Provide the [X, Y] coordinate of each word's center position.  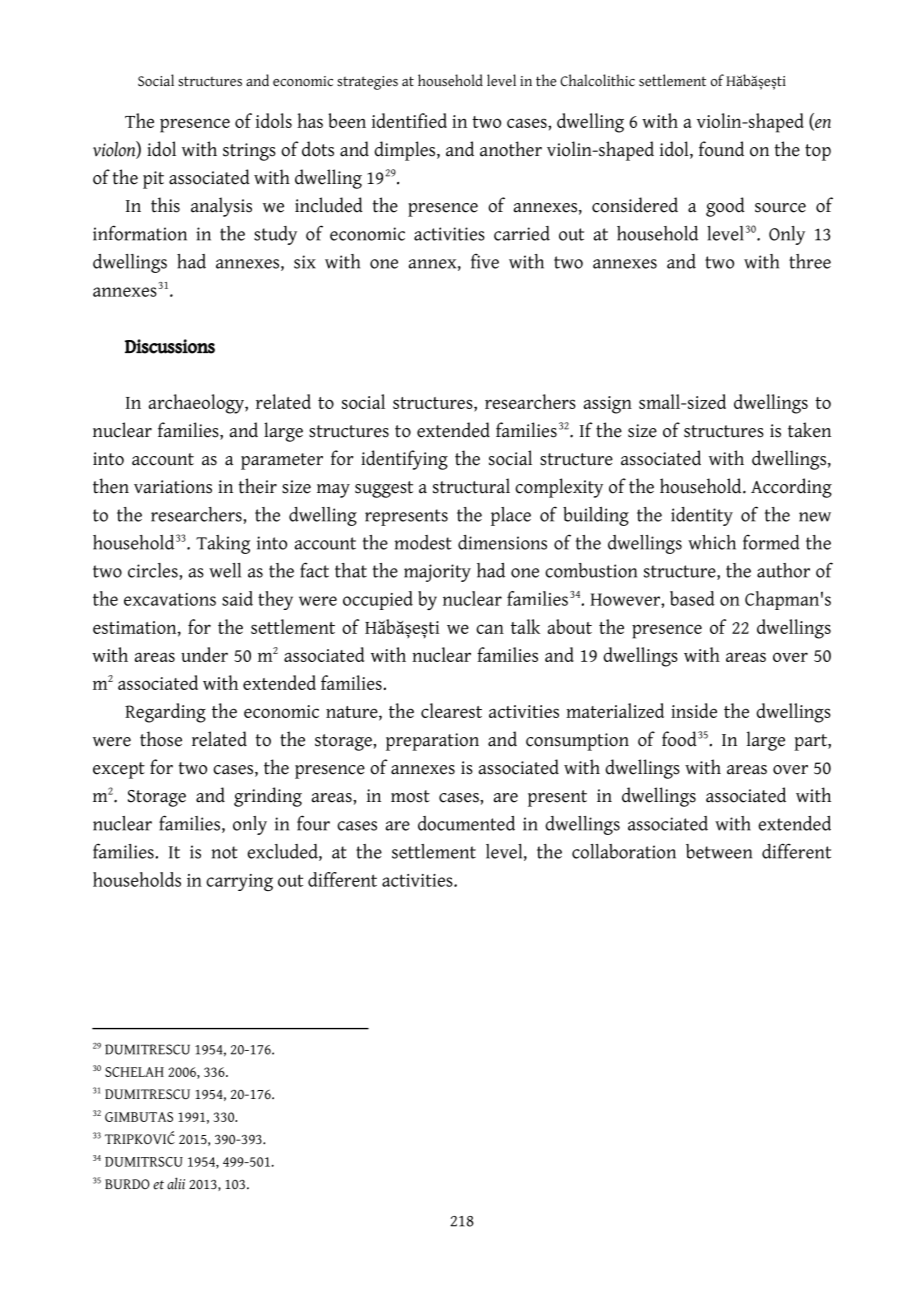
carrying [239, 882]
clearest [451, 710]
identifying [404, 460]
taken [809, 430]
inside [694, 710]
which [712, 542]
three [810, 261]
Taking [223, 544]
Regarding [165, 713]
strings [249, 152]
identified [409, 120]
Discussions [170, 346]
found [721, 149]
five [485, 261]
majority [437, 573]
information [140, 233]
